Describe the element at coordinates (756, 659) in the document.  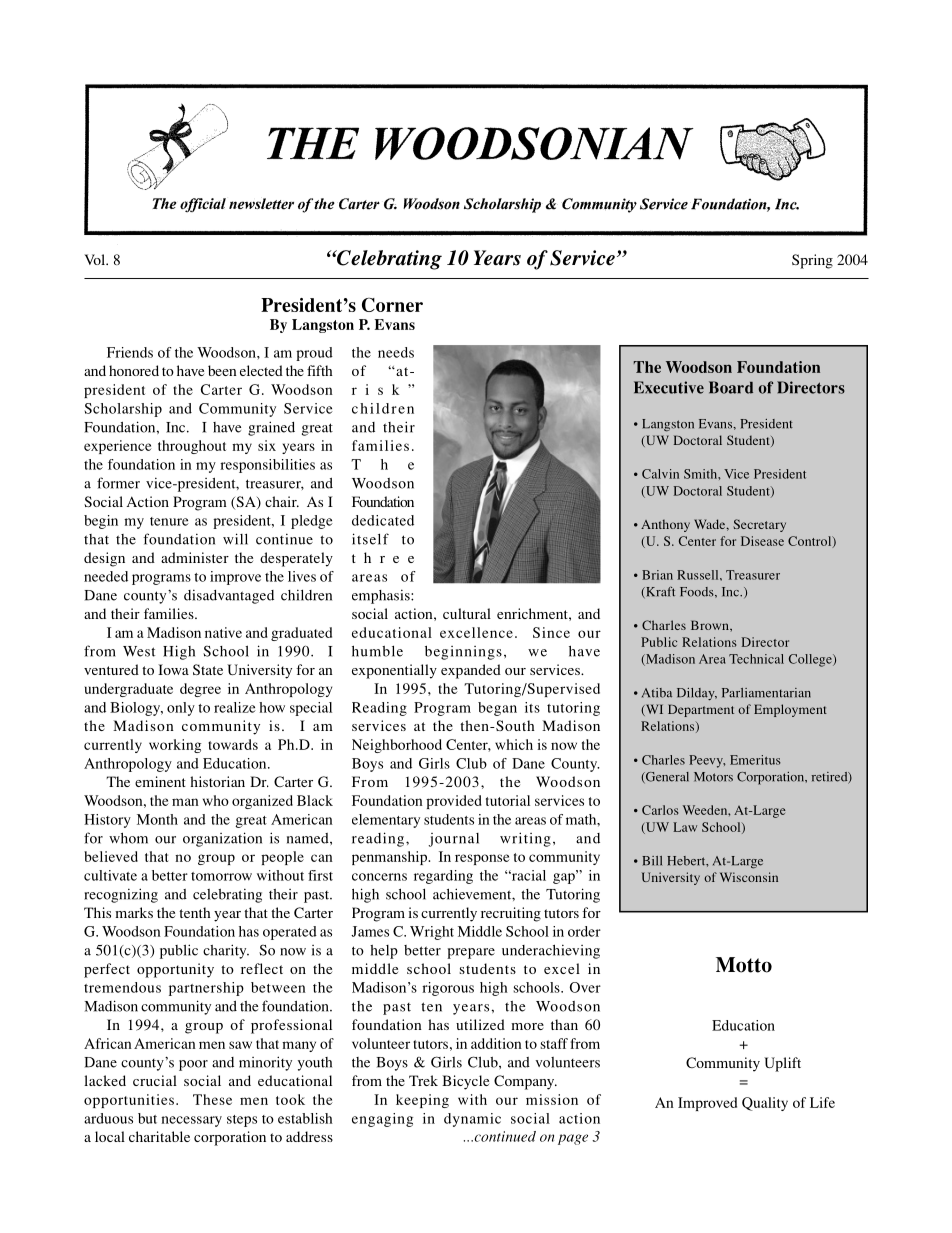
I see `Technical` at that location.
